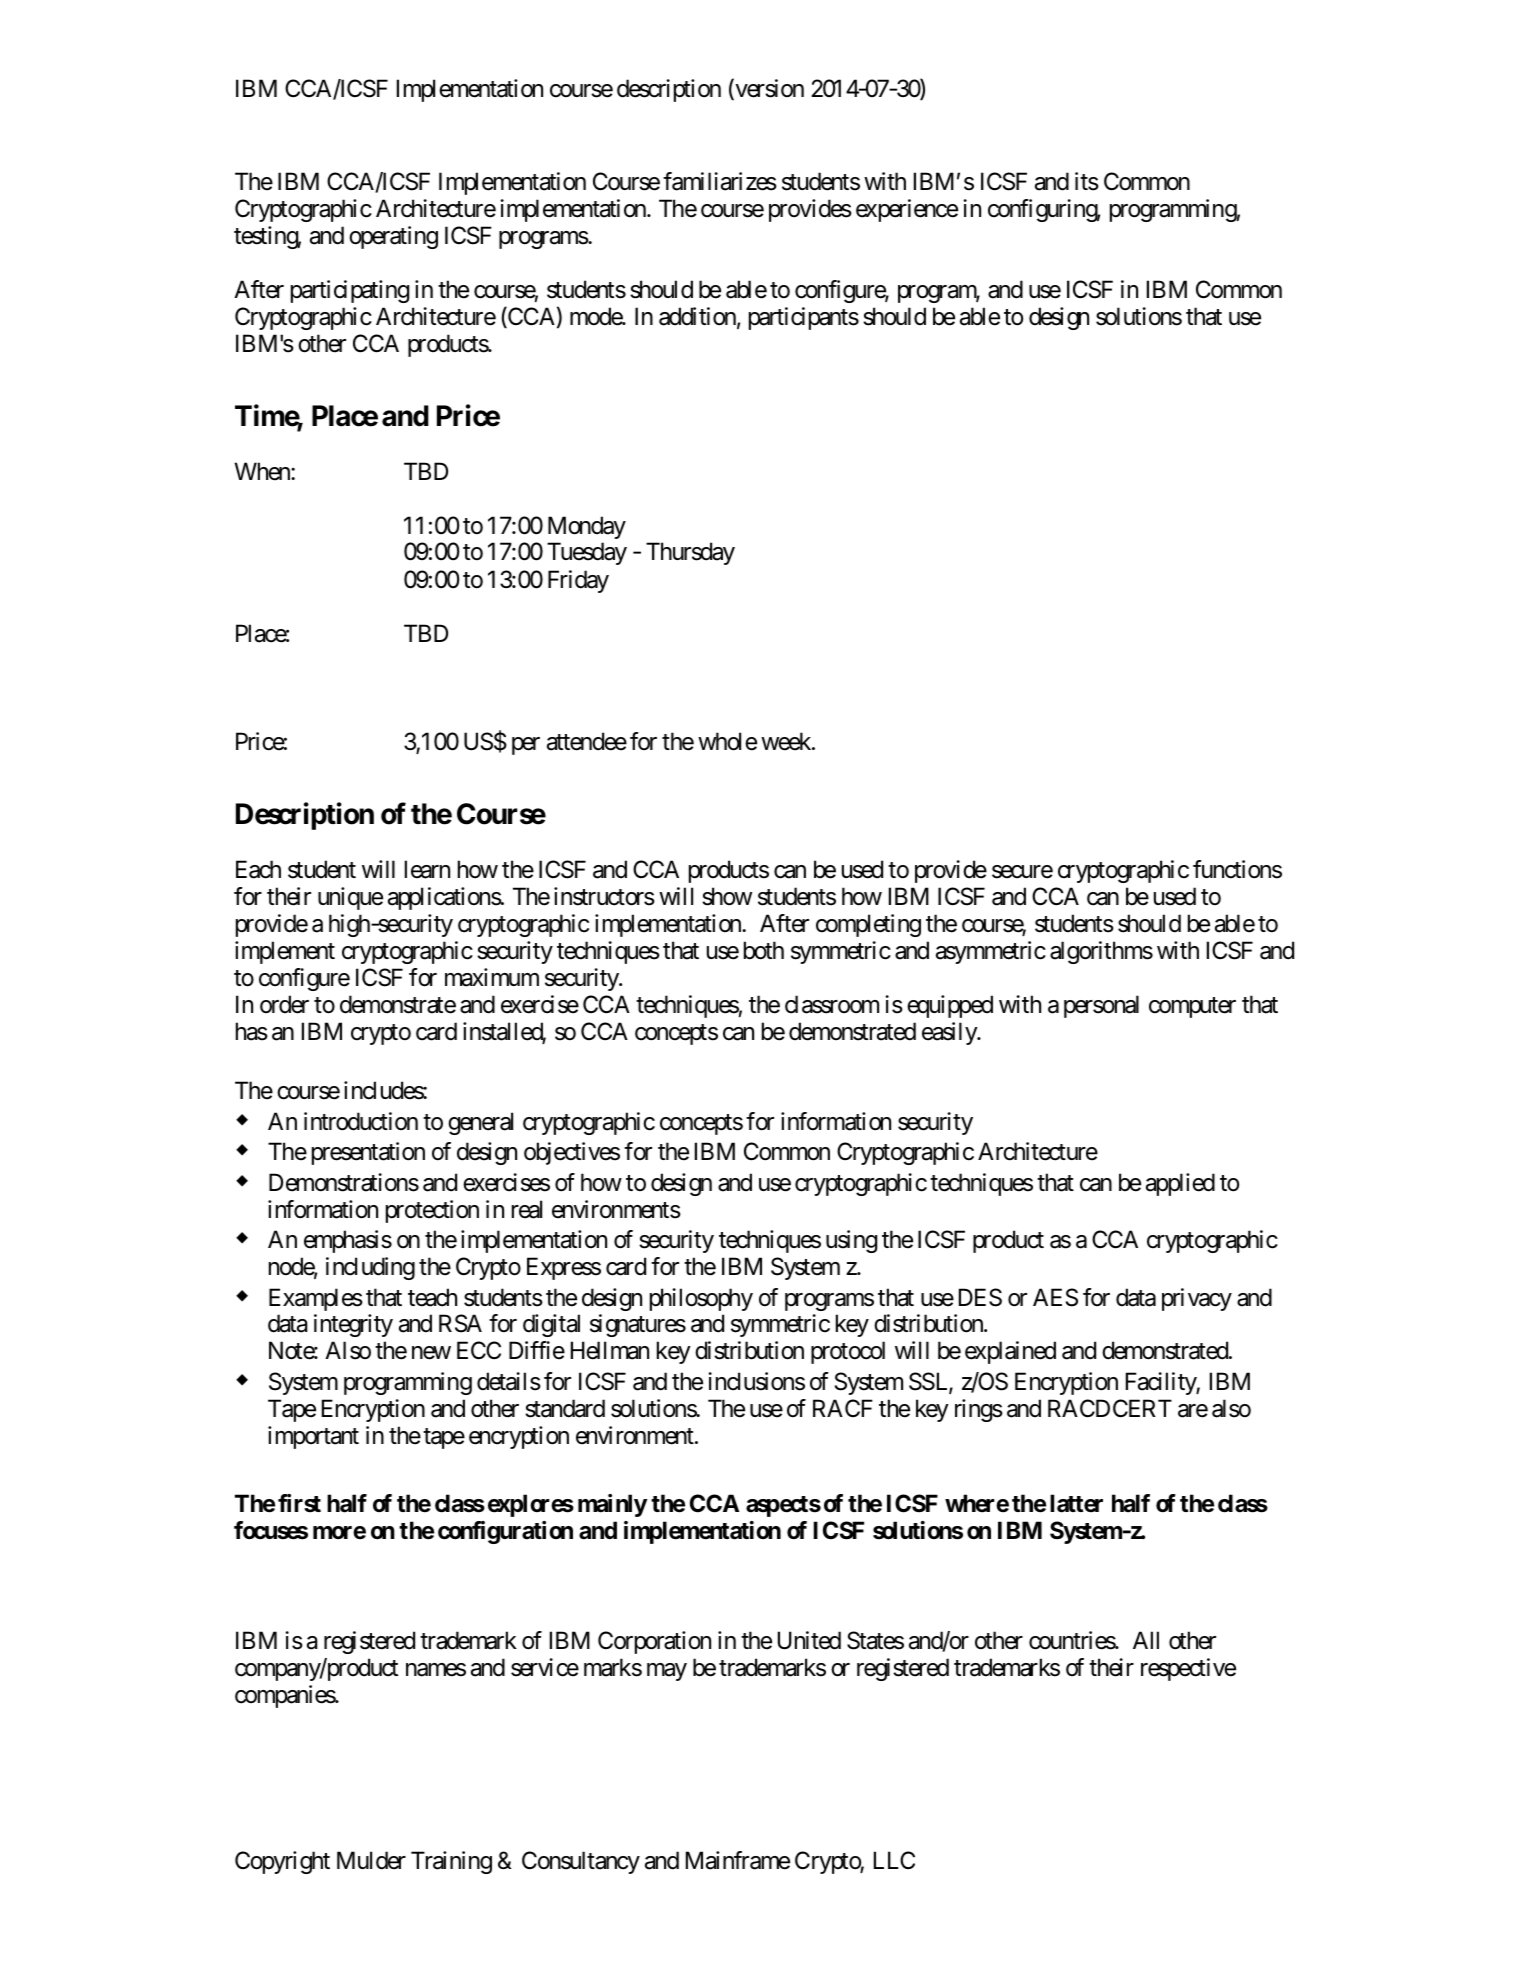 The image size is (1530, 1981). Describe the element at coordinates (581, 1862) in the document. I see `Consultancy` at that location.
